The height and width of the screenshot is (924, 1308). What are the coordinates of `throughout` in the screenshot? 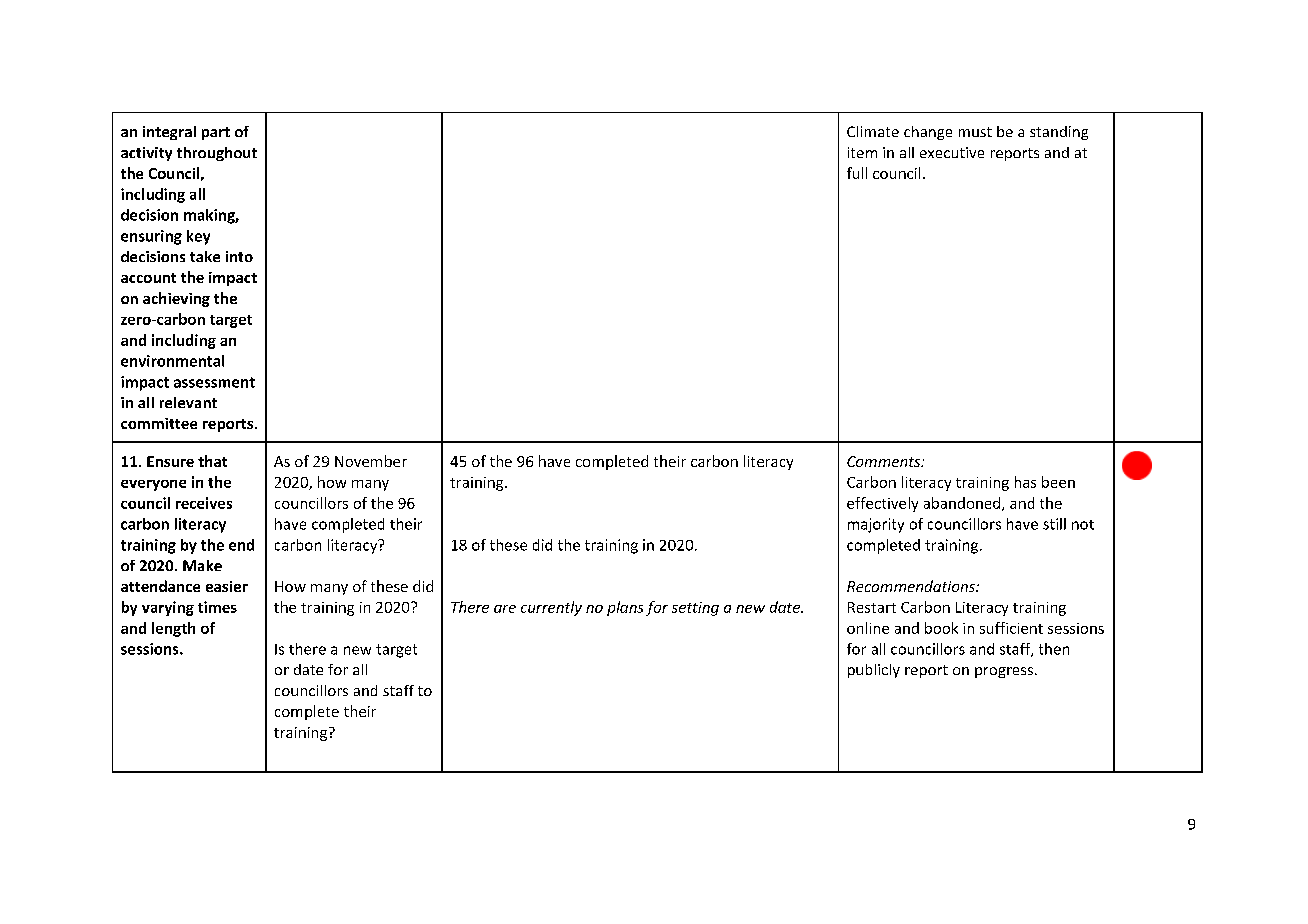 It's located at (217, 154).
